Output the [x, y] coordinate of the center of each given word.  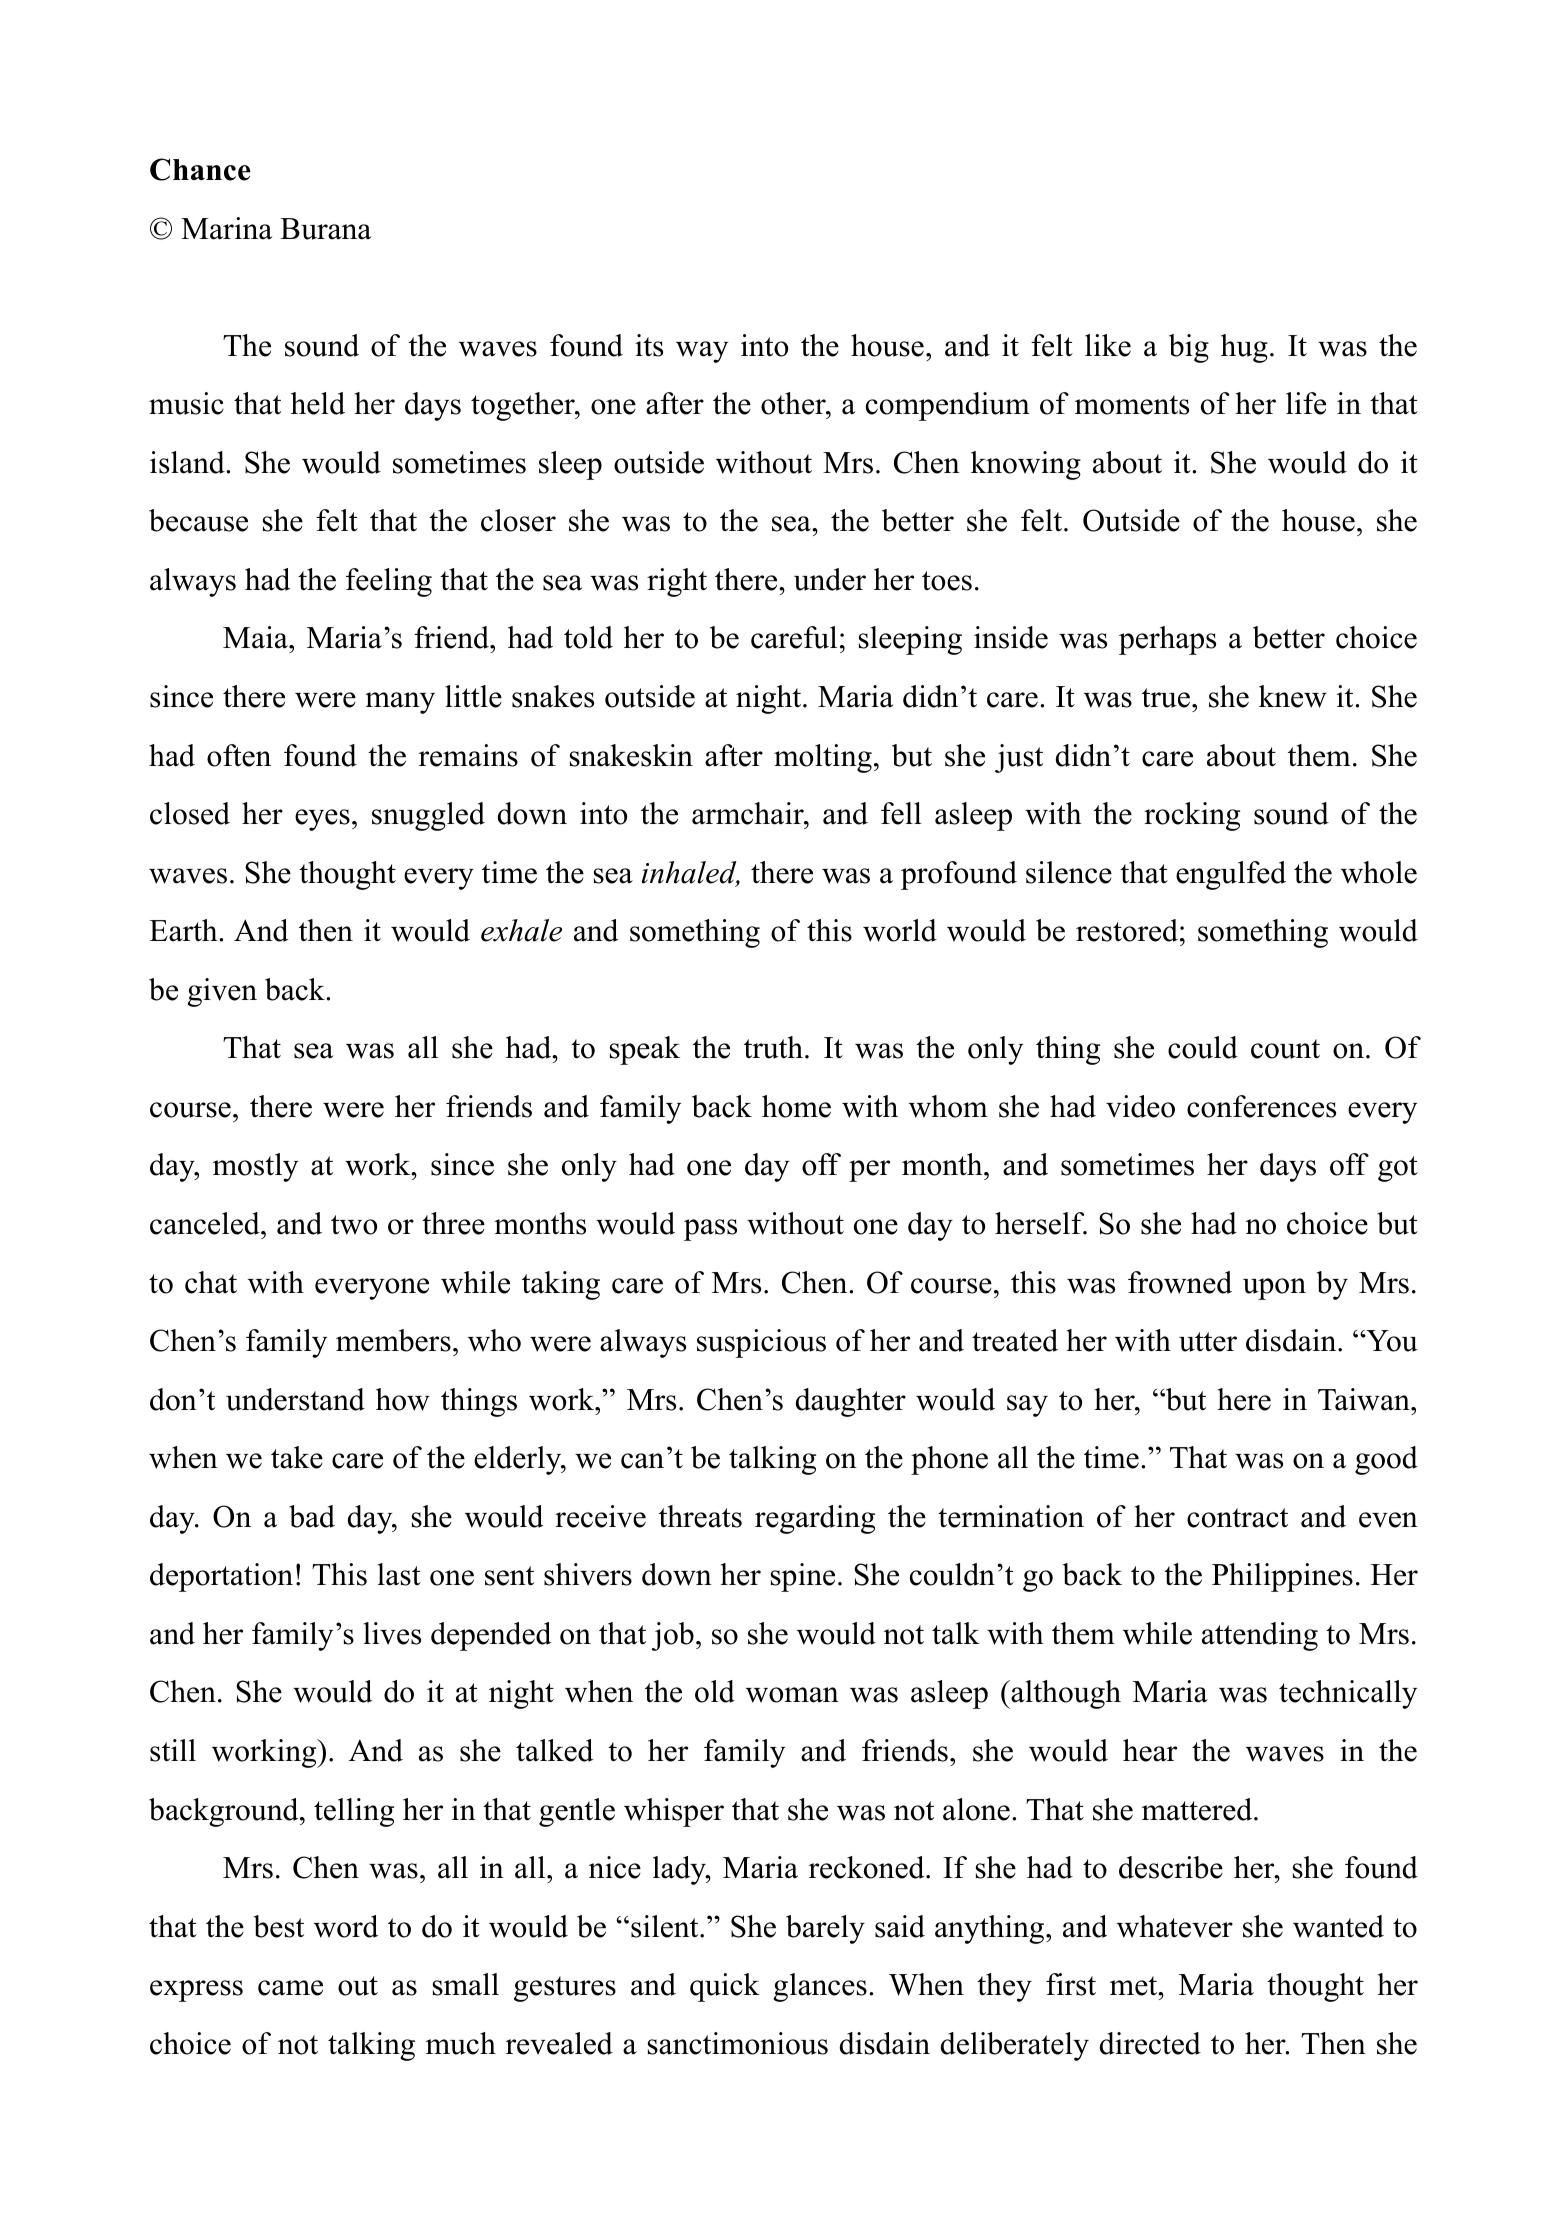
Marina [226, 228]
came [290, 1988]
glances [820, 1987]
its [649, 345]
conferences [1261, 1106]
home [796, 1106]
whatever [1175, 1926]
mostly [255, 1167]
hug [1244, 348]
